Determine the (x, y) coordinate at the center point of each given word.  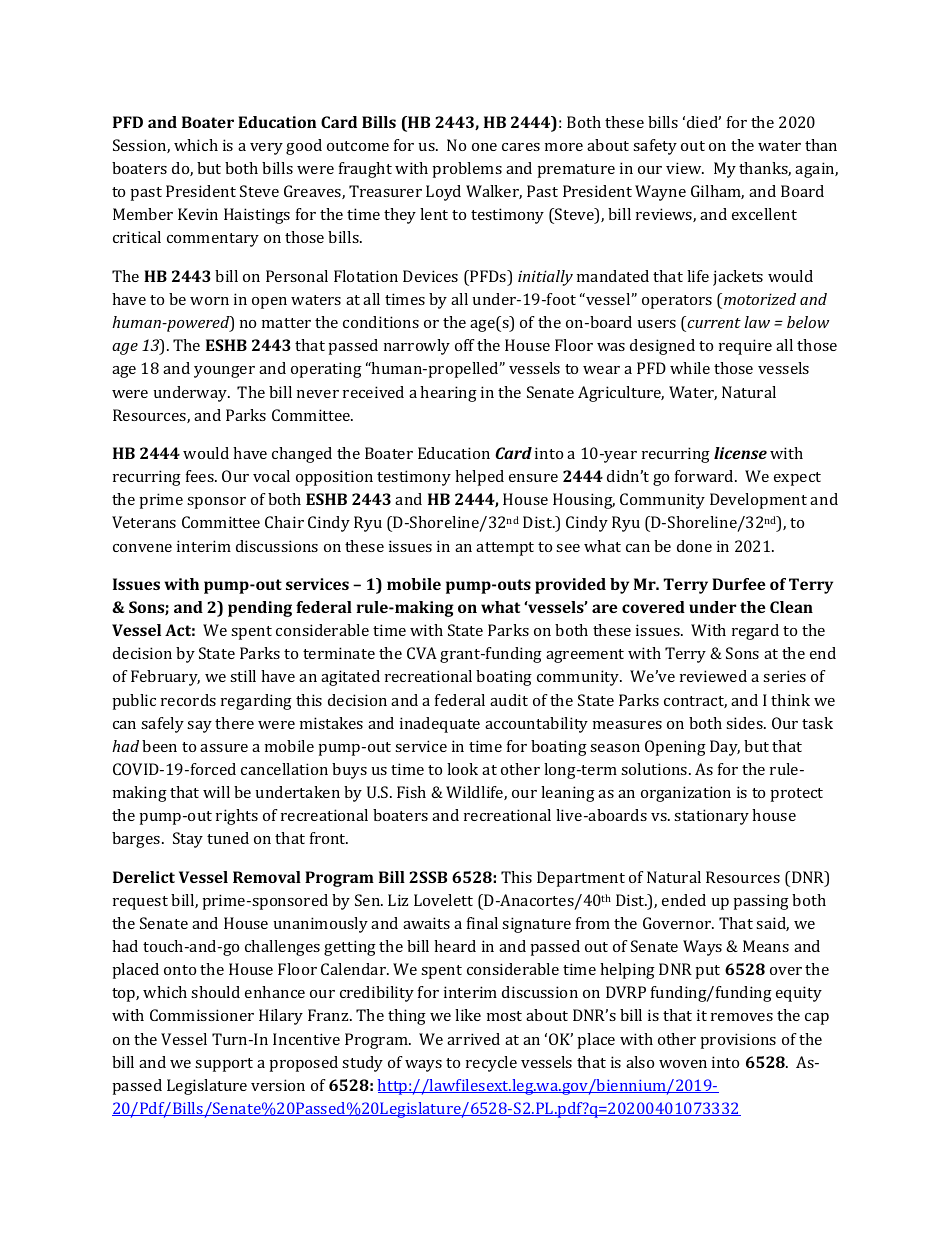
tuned (228, 838)
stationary (711, 817)
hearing (448, 394)
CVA (422, 653)
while (690, 368)
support (224, 1065)
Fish (411, 792)
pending (260, 609)
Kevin (198, 214)
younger (224, 372)
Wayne (660, 193)
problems (467, 170)
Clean (791, 607)
